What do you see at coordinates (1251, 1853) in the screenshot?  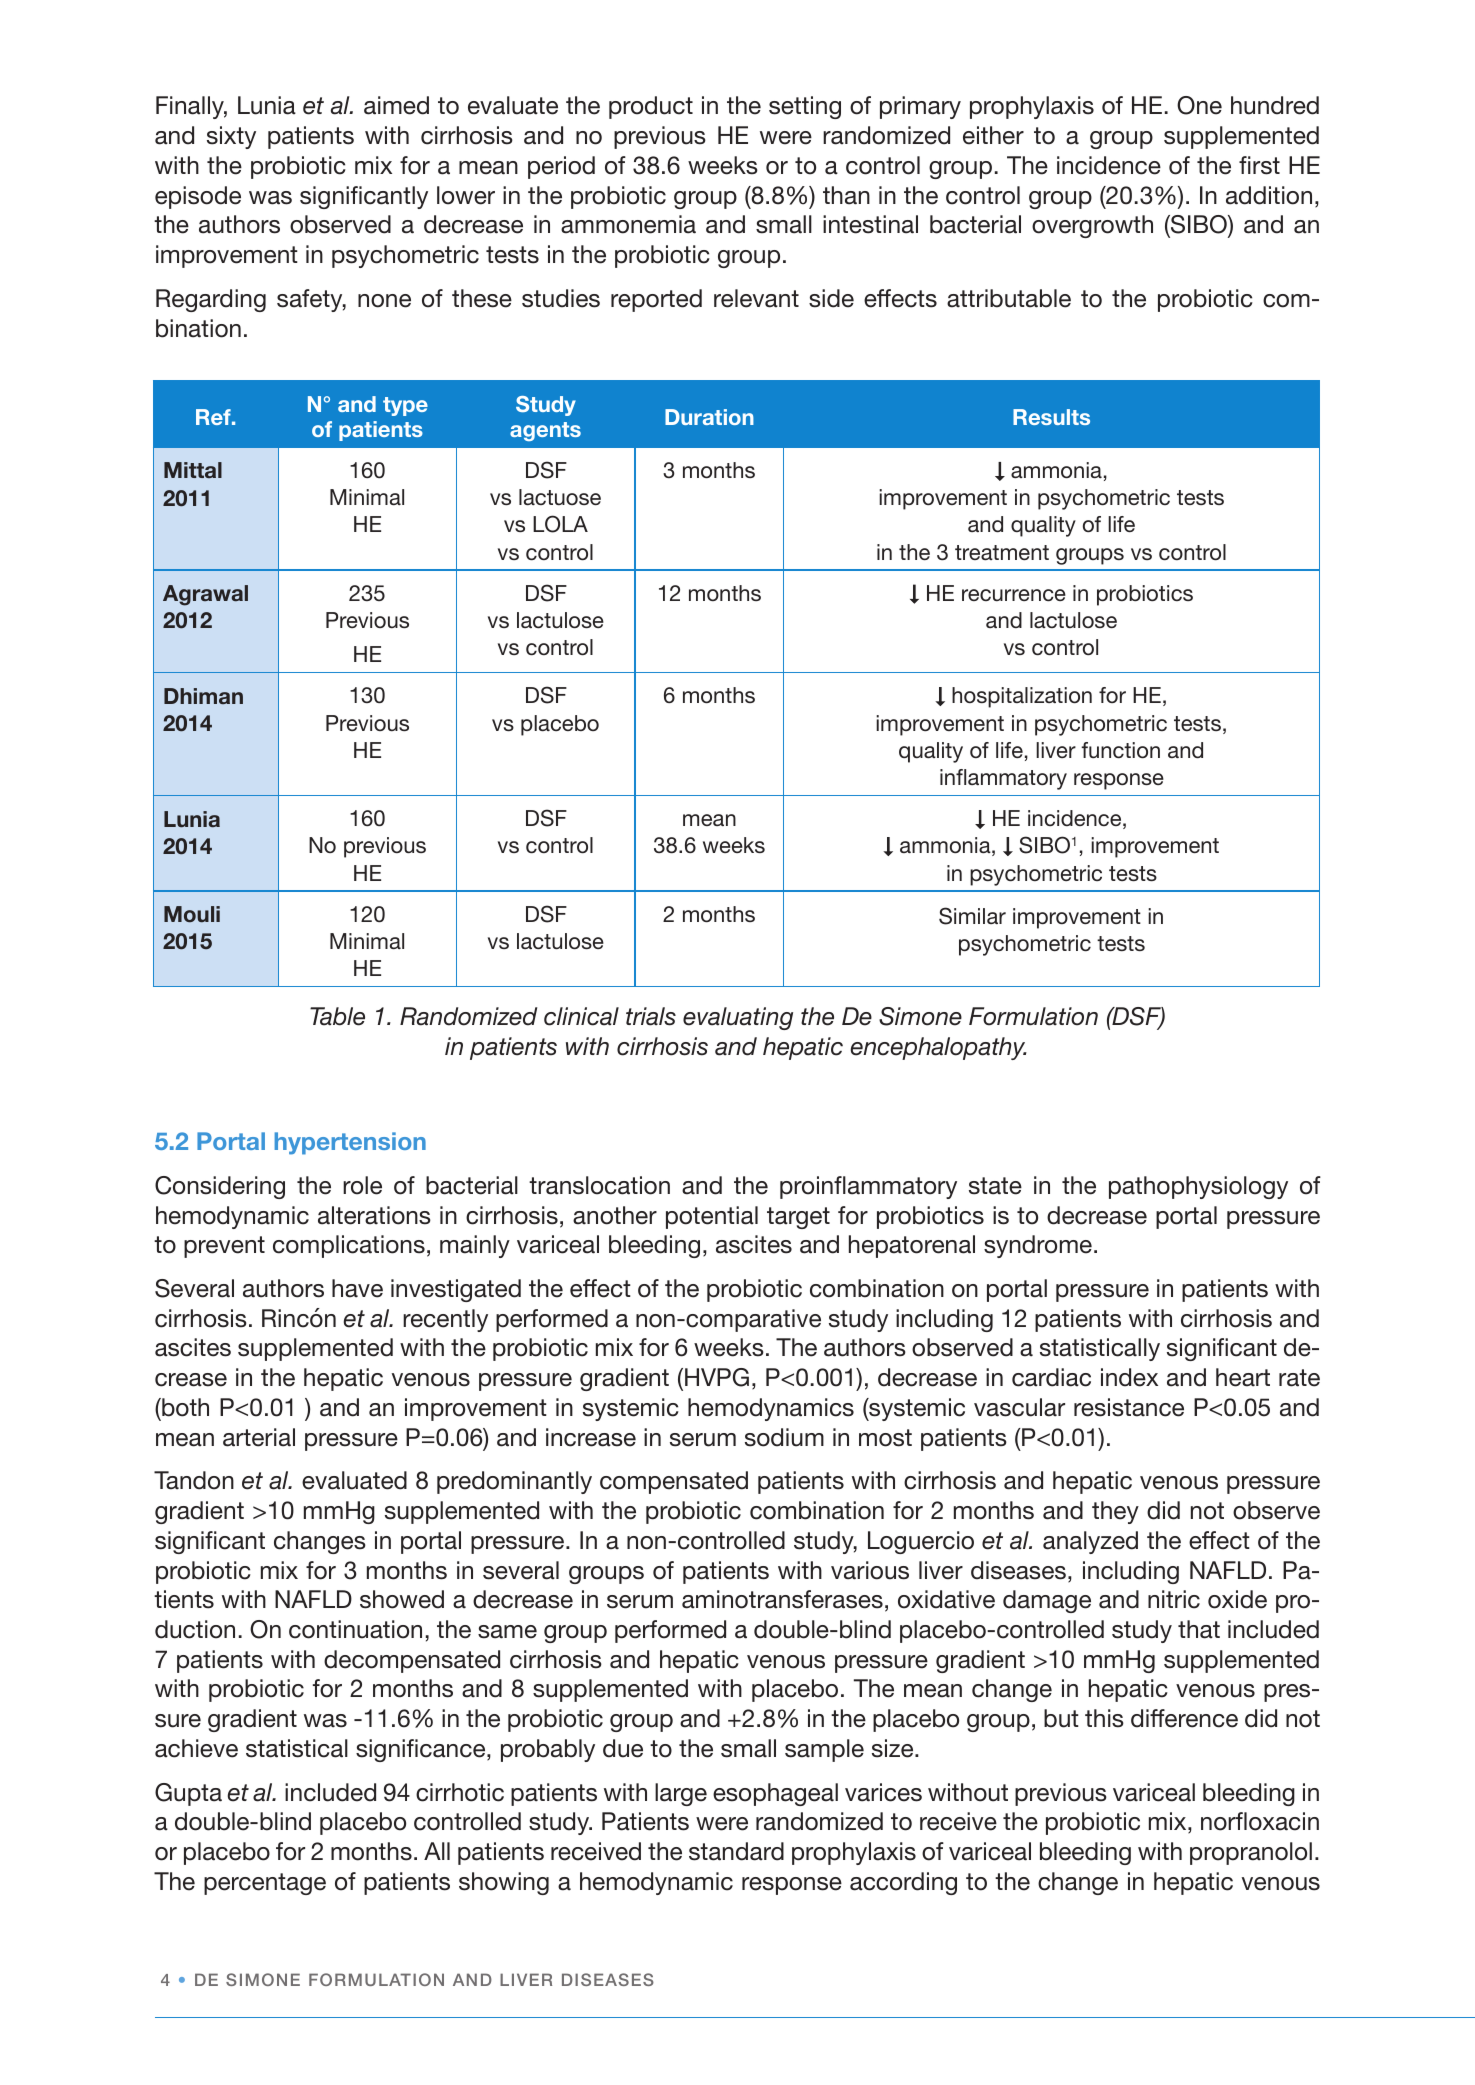 I see `propranolol` at bounding box center [1251, 1853].
